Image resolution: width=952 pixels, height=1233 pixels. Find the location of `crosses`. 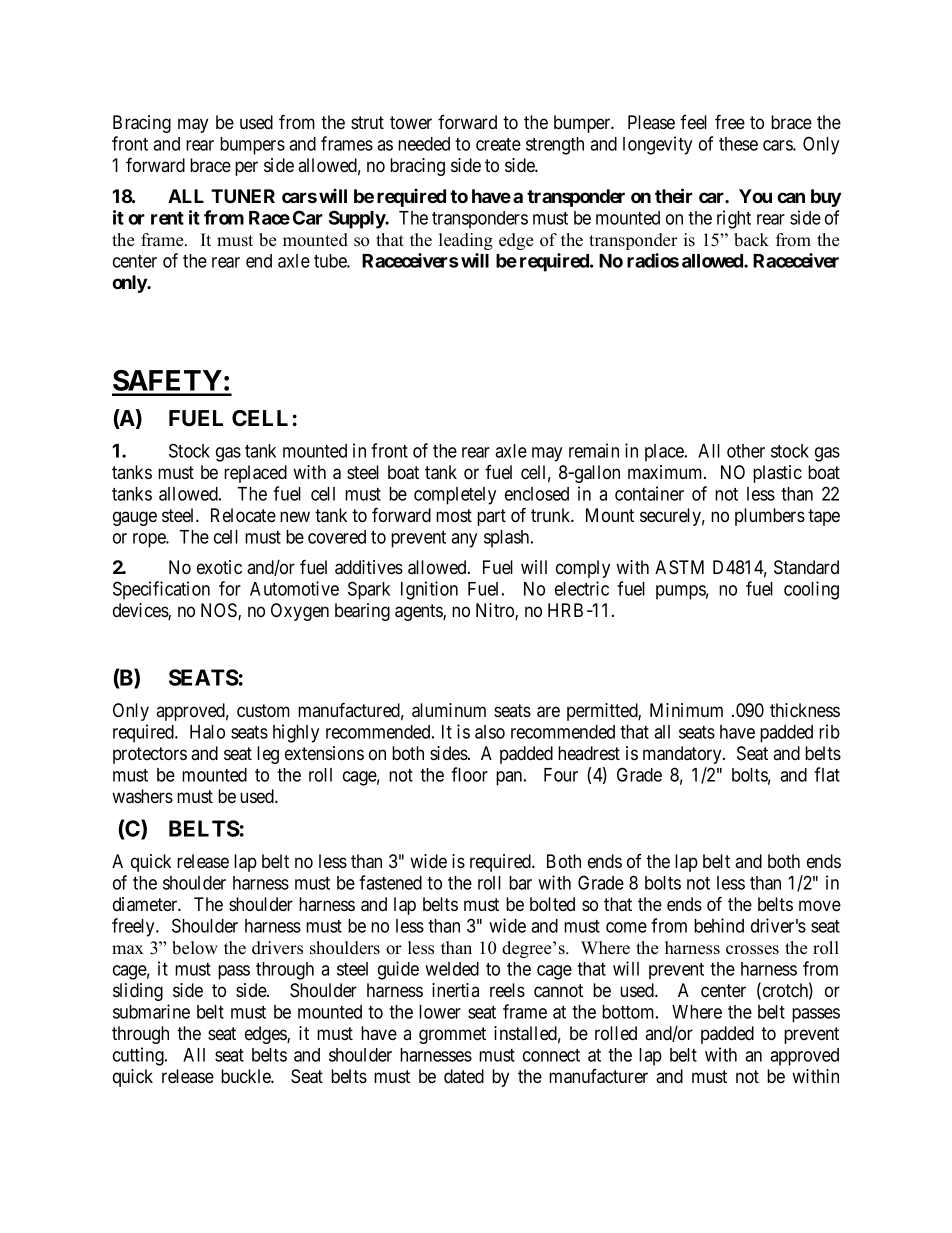

crosses is located at coordinates (752, 950).
